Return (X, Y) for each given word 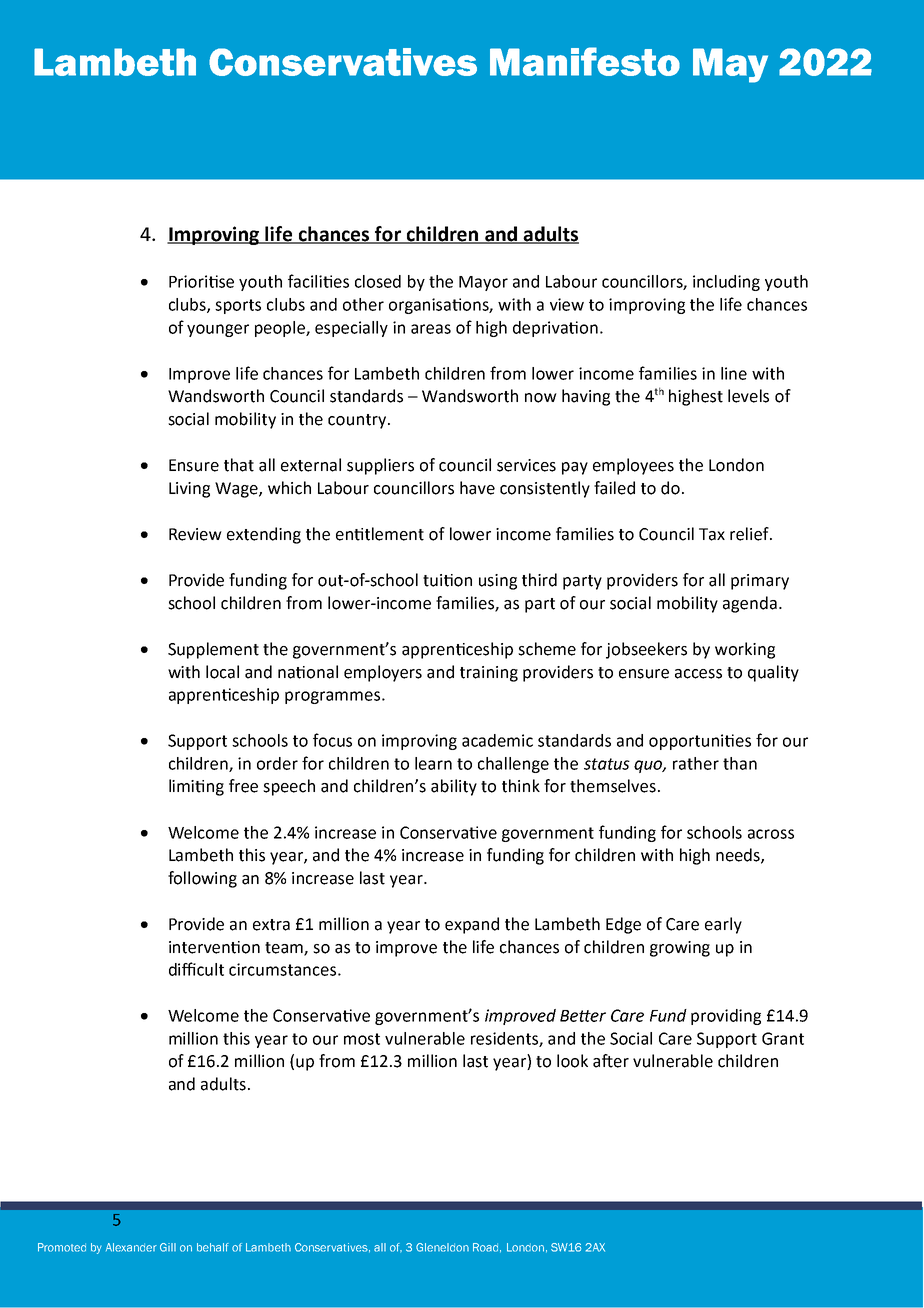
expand (472, 925)
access (698, 674)
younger (218, 330)
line (734, 373)
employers (383, 673)
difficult (196, 969)
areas (431, 329)
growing (680, 949)
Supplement (213, 650)
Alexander (131, 1247)
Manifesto (585, 61)
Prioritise (201, 281)
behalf (213, 1247)
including (726, 283)
